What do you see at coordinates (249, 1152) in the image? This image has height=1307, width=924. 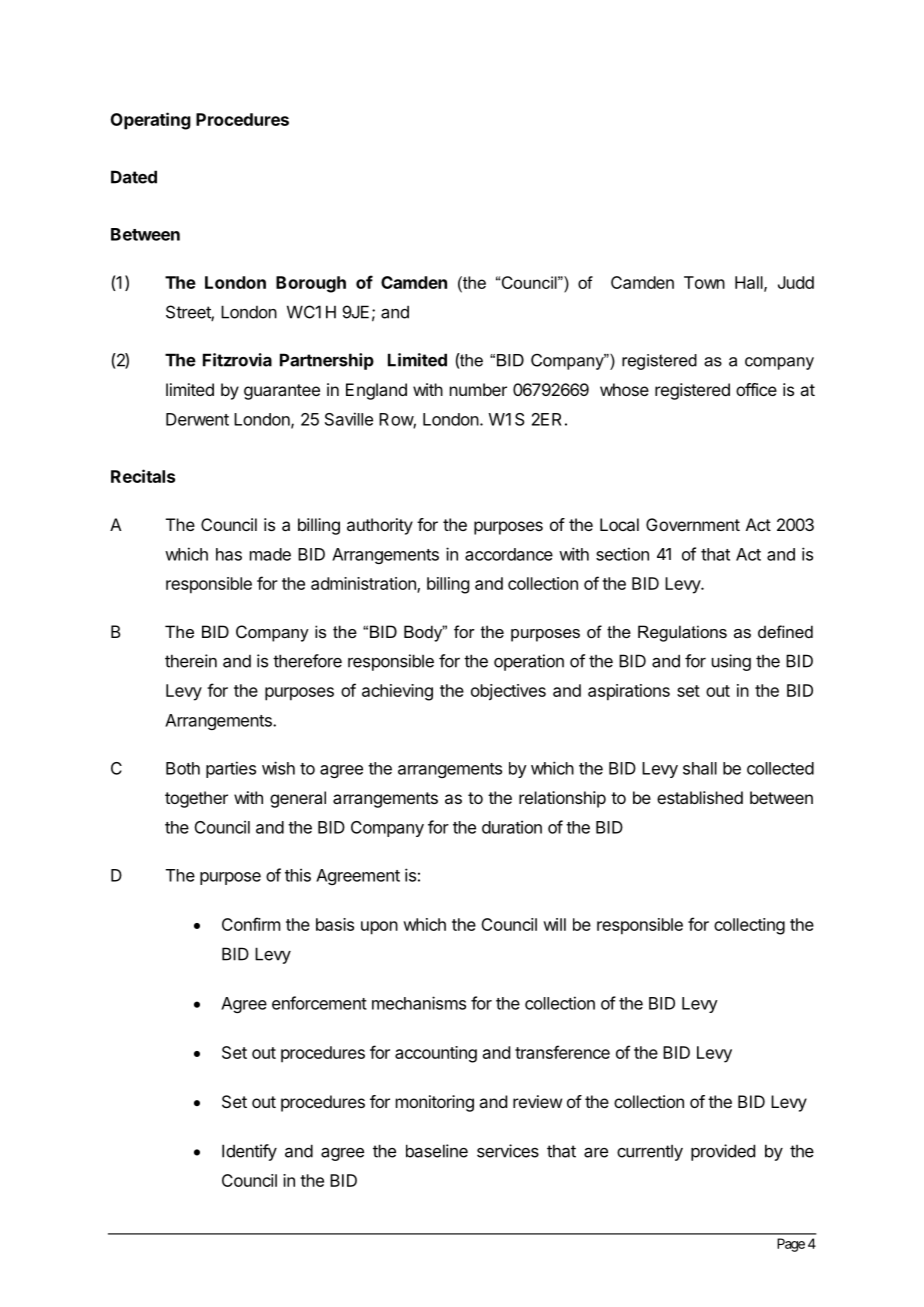 I see `Identify` at bounding box center [249, 1152].
